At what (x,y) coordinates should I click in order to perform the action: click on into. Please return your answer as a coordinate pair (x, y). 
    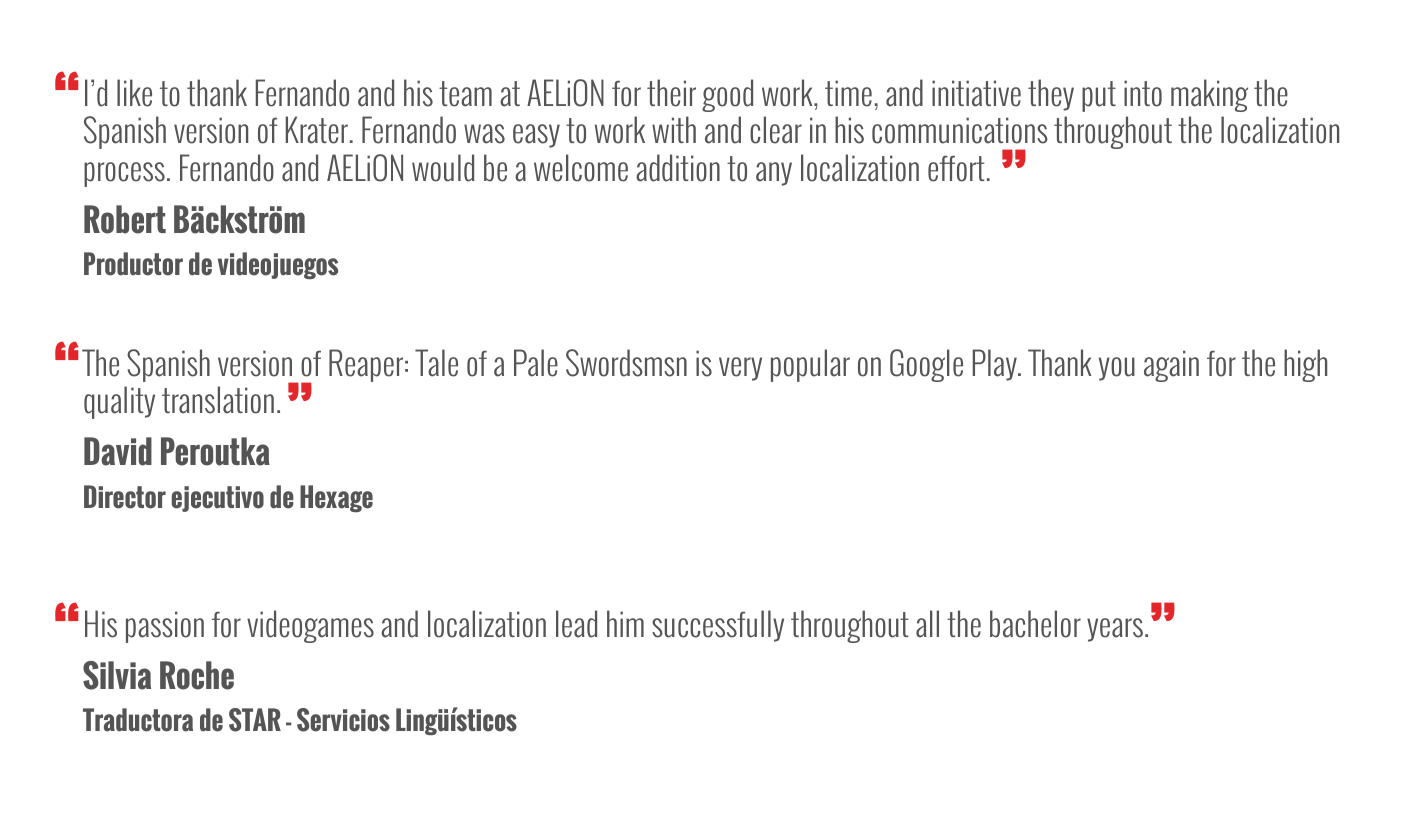
    Looking at the image, I should click on (1143, 93).
